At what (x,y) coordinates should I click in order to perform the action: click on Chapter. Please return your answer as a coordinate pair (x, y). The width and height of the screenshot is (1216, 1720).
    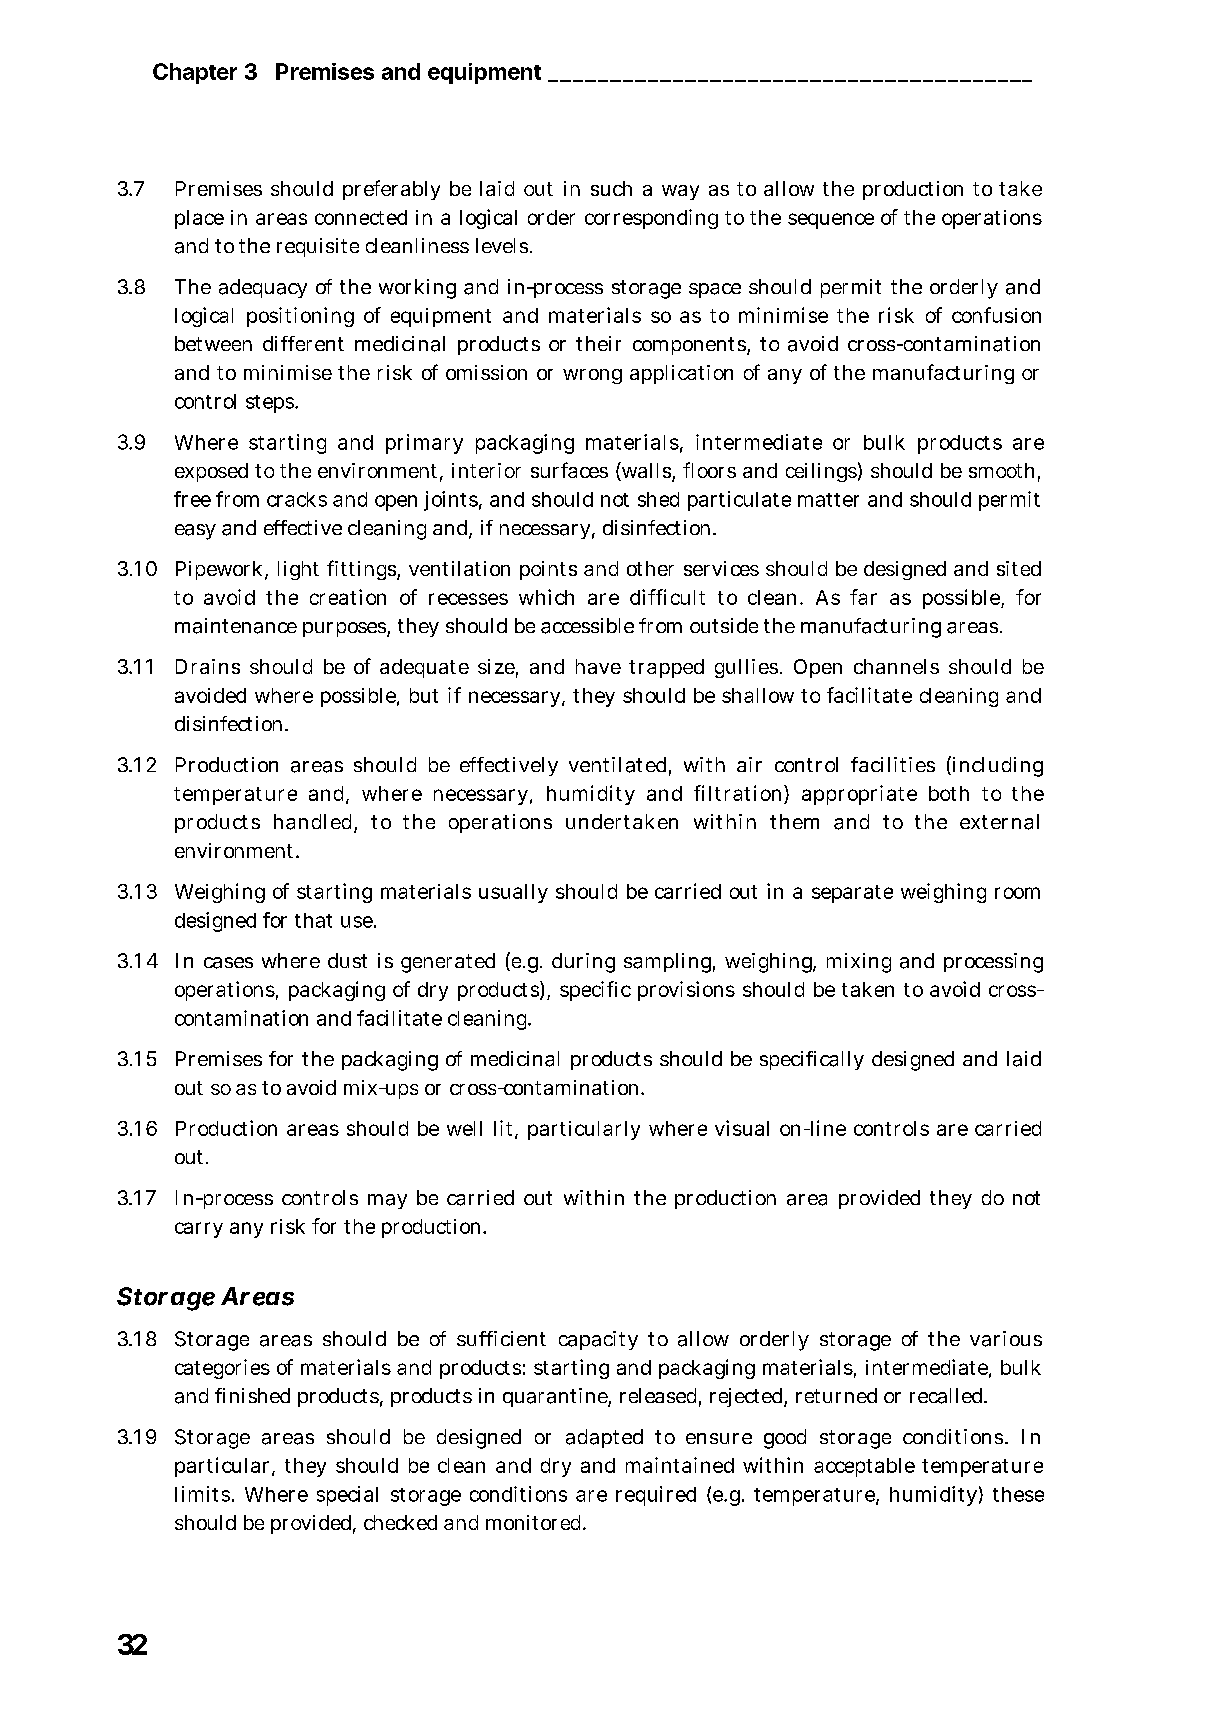
    Looking at the image, I should click on (195, 73).
